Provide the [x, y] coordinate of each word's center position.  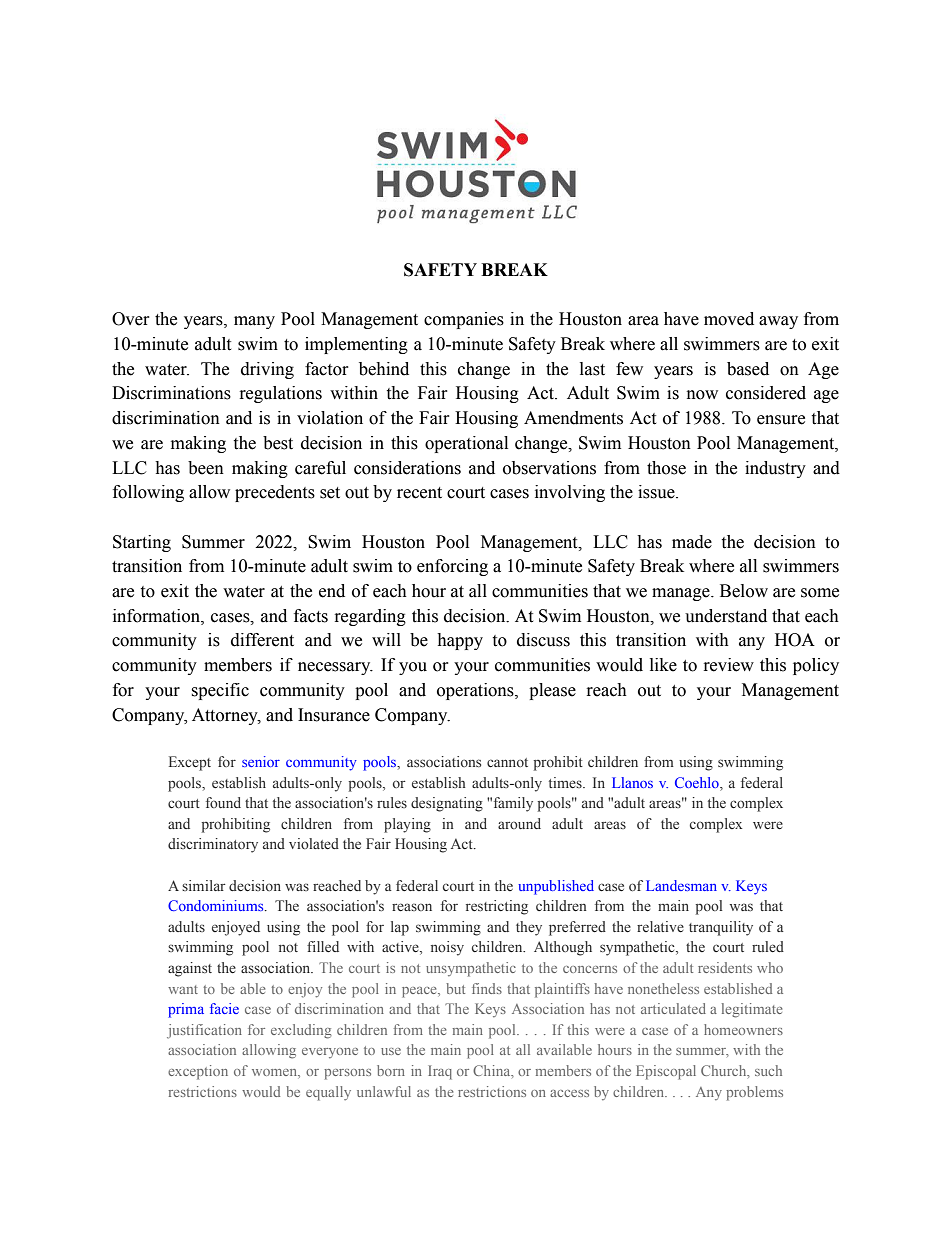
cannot [507, 762]
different [262, 640]
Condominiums [217, 905]
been [206, 468]
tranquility [721, 928]
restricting [497, 907]
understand [726, 616]
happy [460, 641]
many [254, 322]
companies [464, 320]
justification [204, 1031]
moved [729, 319]
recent [419, 493]
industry [775, 469]
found [223, 802]
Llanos [632, 782]
